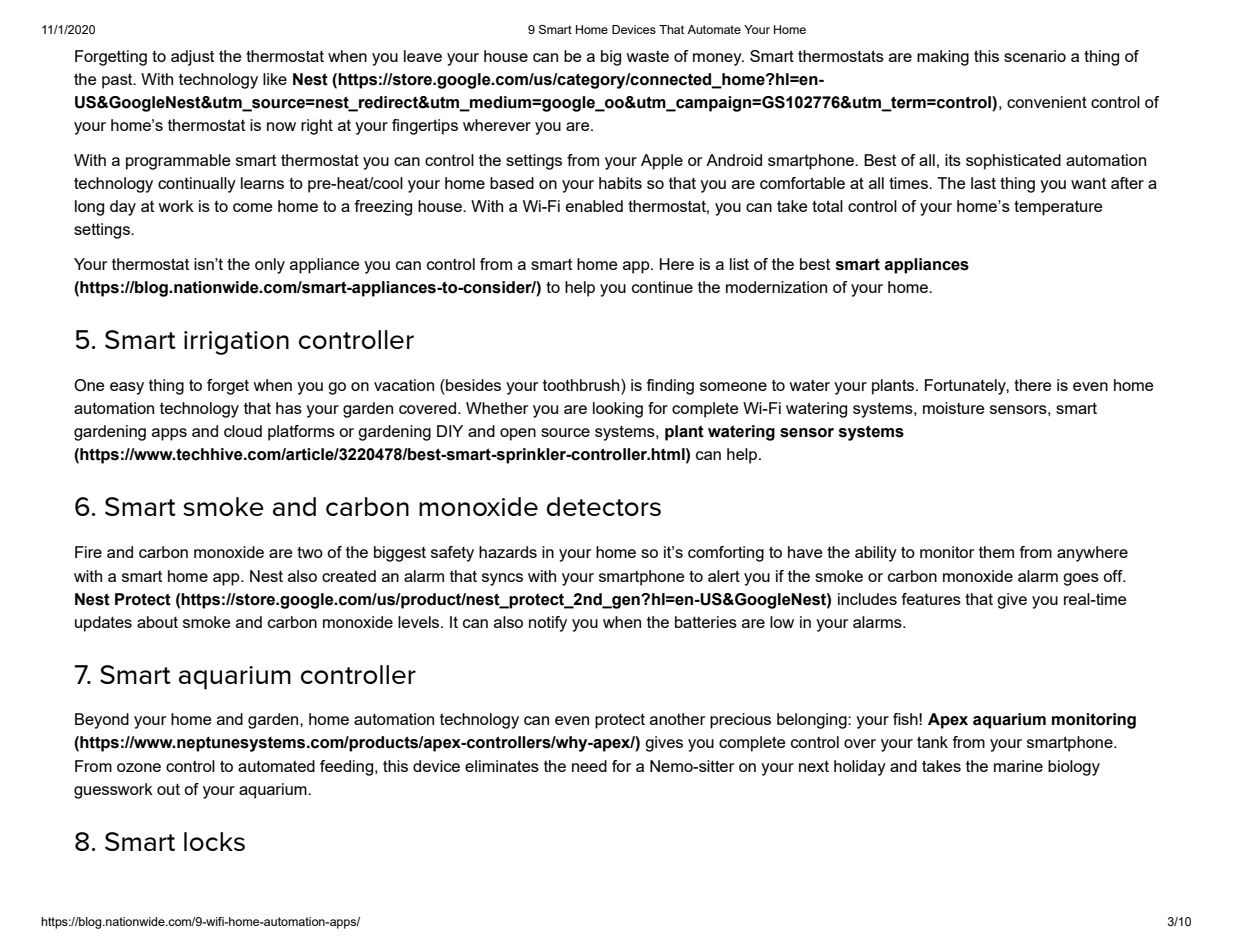  Describe the element at coordinates (589, 766) in the screenshot. I see `need` at that location.
